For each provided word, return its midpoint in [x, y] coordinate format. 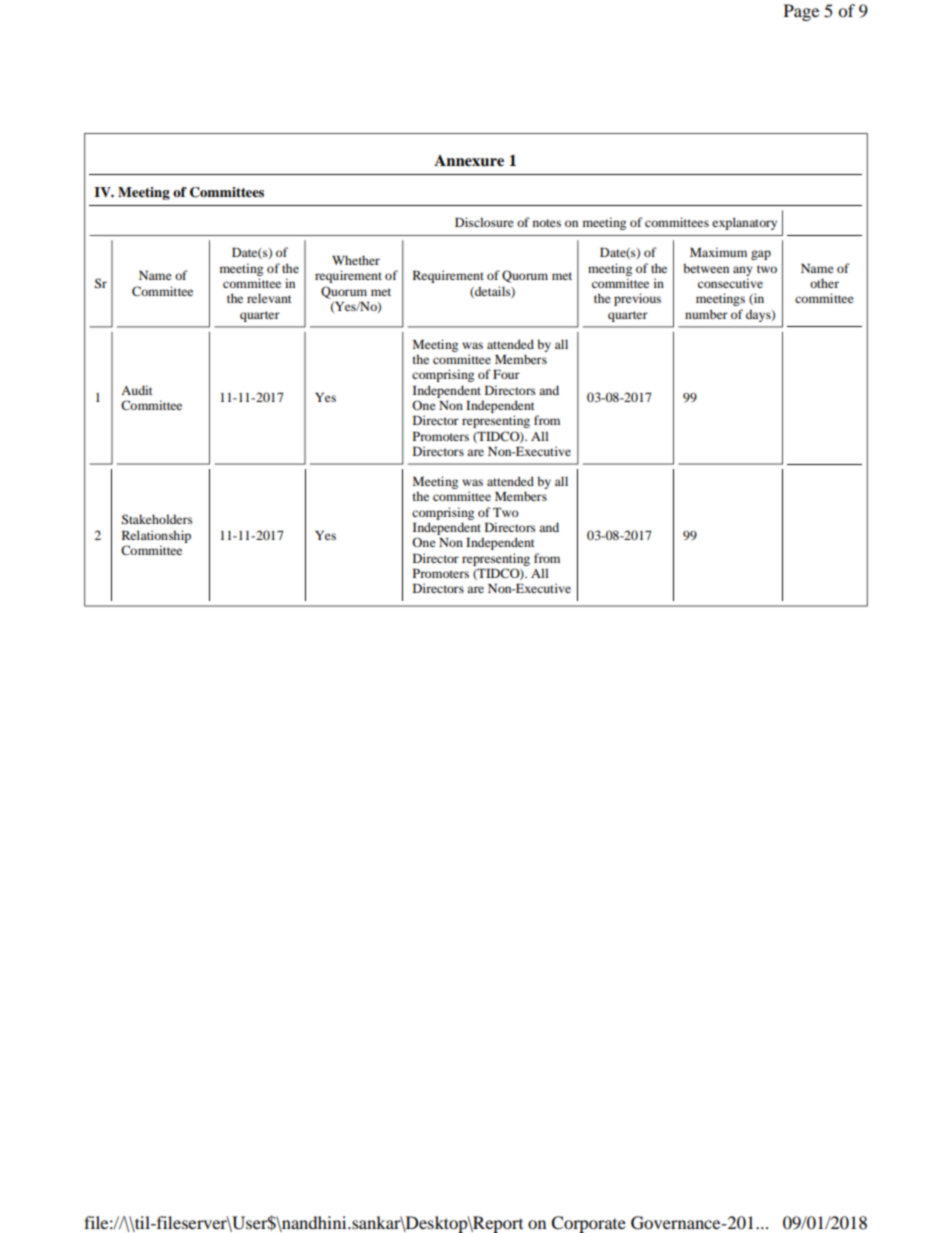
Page [801, 12]
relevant [269, 298]
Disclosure [484, 222]
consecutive [730, 283]
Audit [137, 390]
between [706, 268]
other [824, 283]
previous [637, 299]
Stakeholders [157, 519]
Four [506, 374]
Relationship [156, 536]
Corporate [588, 1224]
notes [547, 223]
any [743, 271]
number [706, 314]
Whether [356, 260]
